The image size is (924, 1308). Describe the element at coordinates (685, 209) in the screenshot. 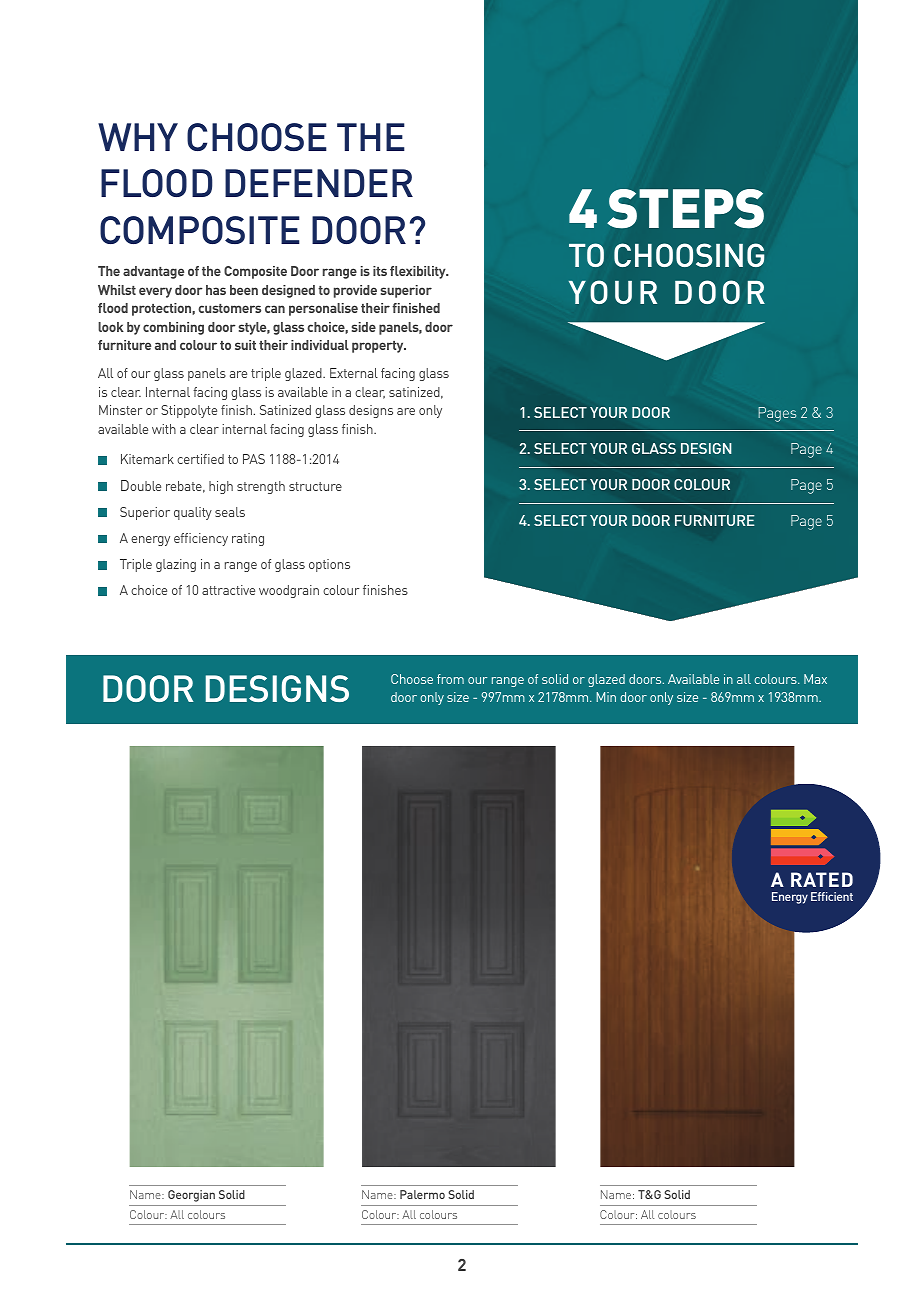

I see `STEPS` at that location.
